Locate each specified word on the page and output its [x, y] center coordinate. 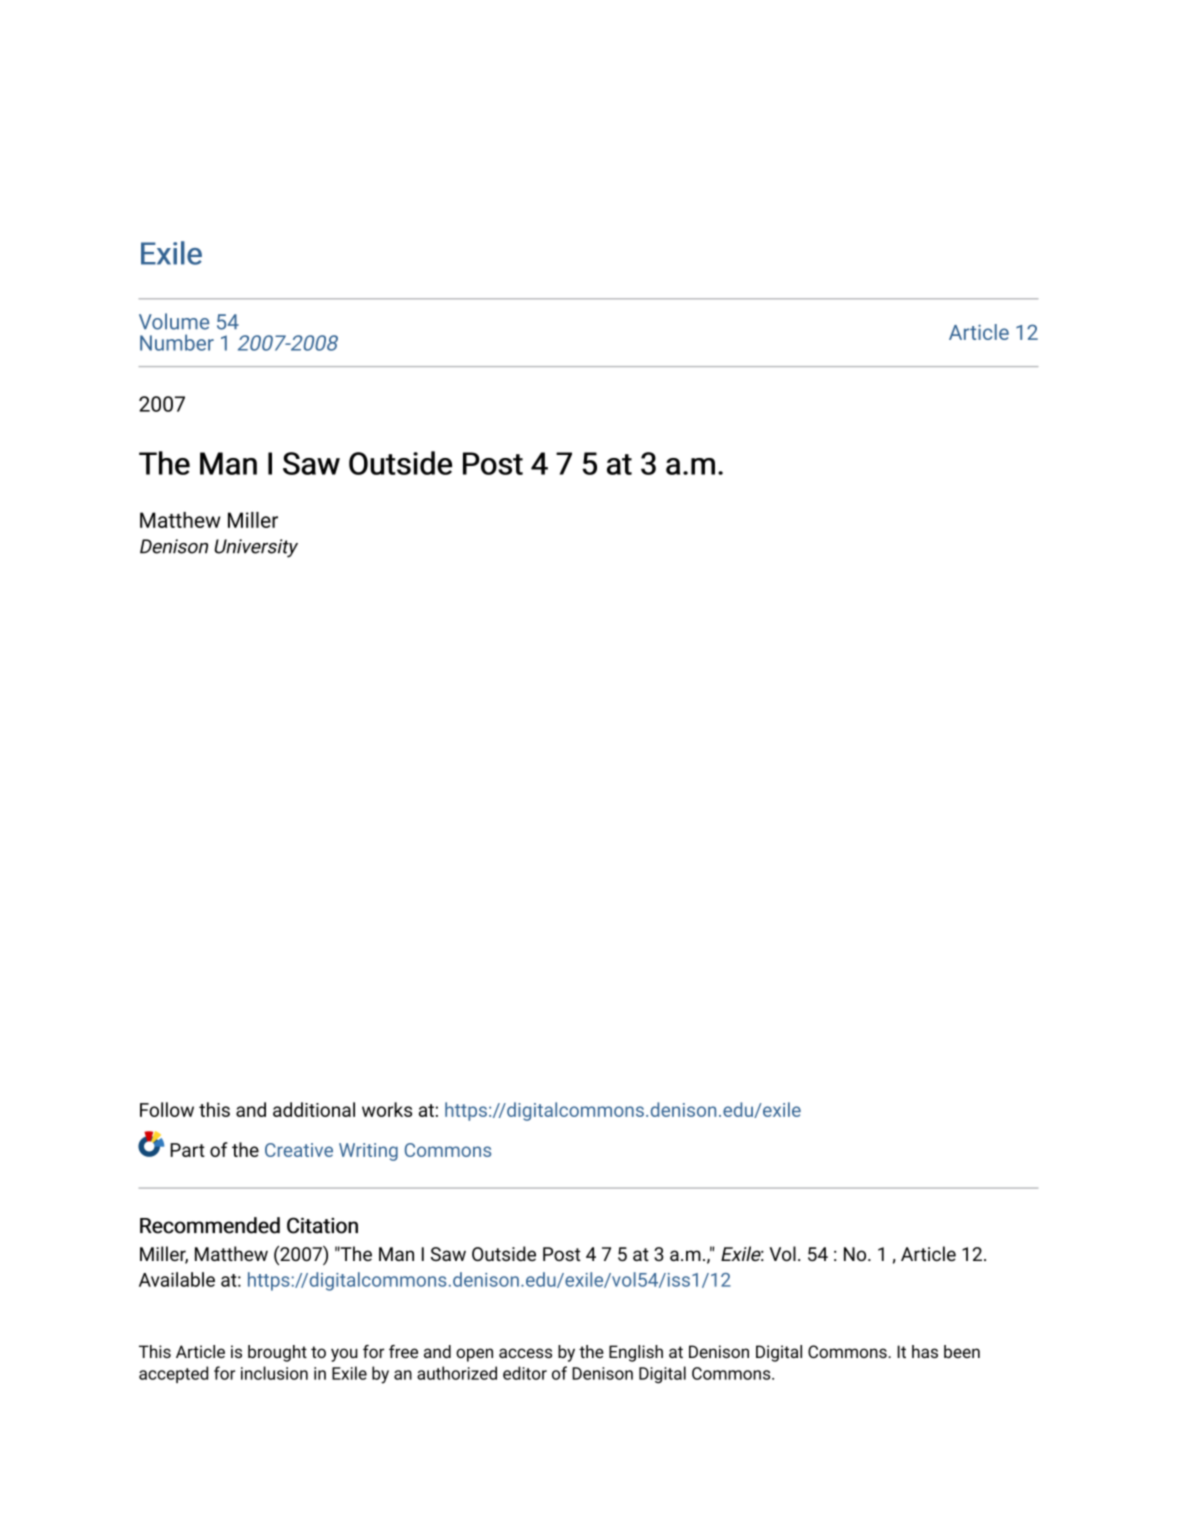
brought [277, 1353]
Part [187, 1150]
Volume [174, 321]
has [925, 1351]
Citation [322, 1225]
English [636, 1353]
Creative [299, 1150]
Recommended [210, 1225]
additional [314, 1109]
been [962, 1351]
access [525, 1353]
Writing [368, 1152]
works [387, 1109]
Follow [167, 1109]
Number [177, 342]
